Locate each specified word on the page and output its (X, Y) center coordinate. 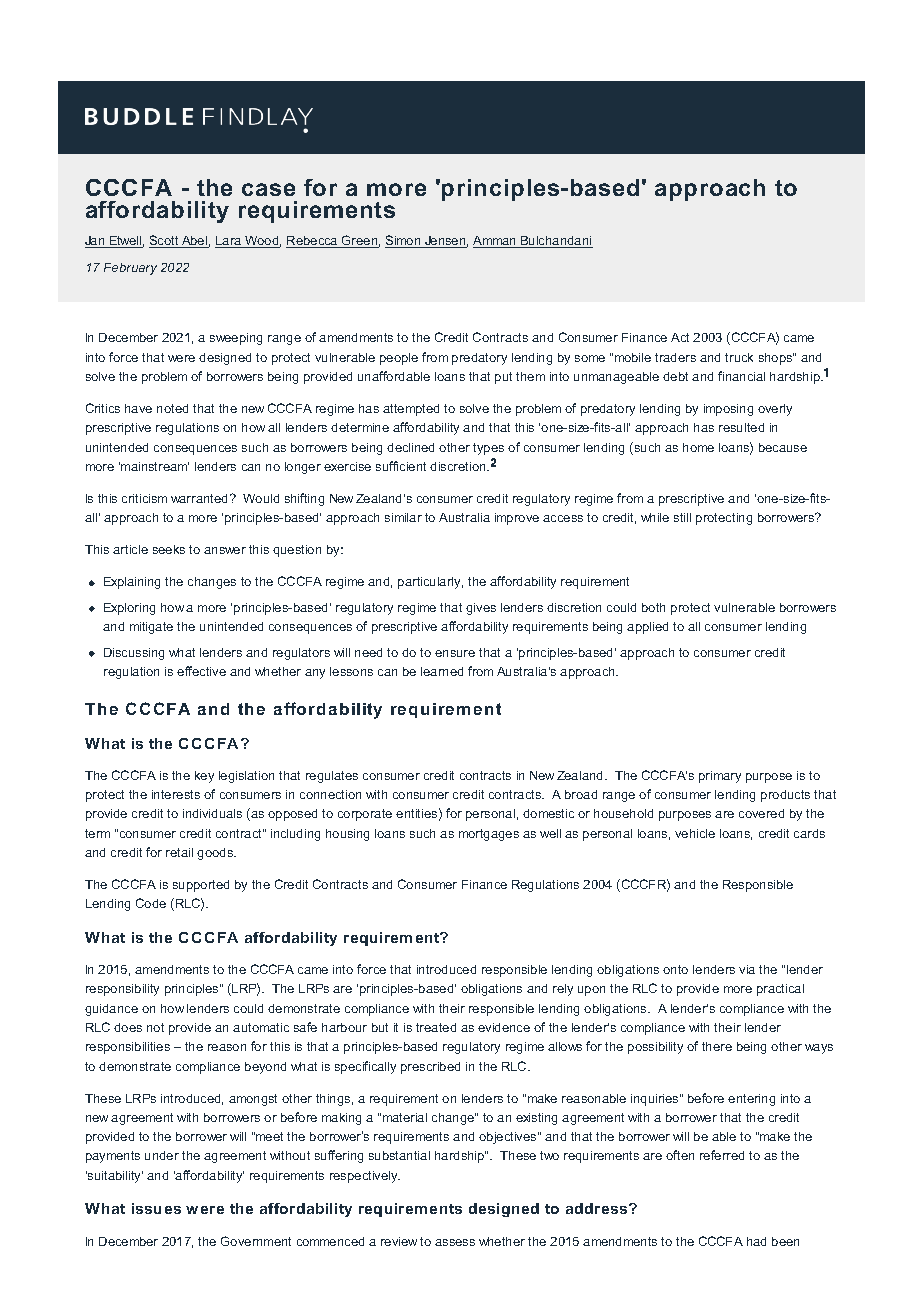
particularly (430, 583)
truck (739, 357)
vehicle (695, 833)
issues (156, 1208)
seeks (169, 549)
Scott (165, 241)
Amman (496, 242)
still (682, 517)
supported (201, 886)
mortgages (489, 835)
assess (455, 1242)
